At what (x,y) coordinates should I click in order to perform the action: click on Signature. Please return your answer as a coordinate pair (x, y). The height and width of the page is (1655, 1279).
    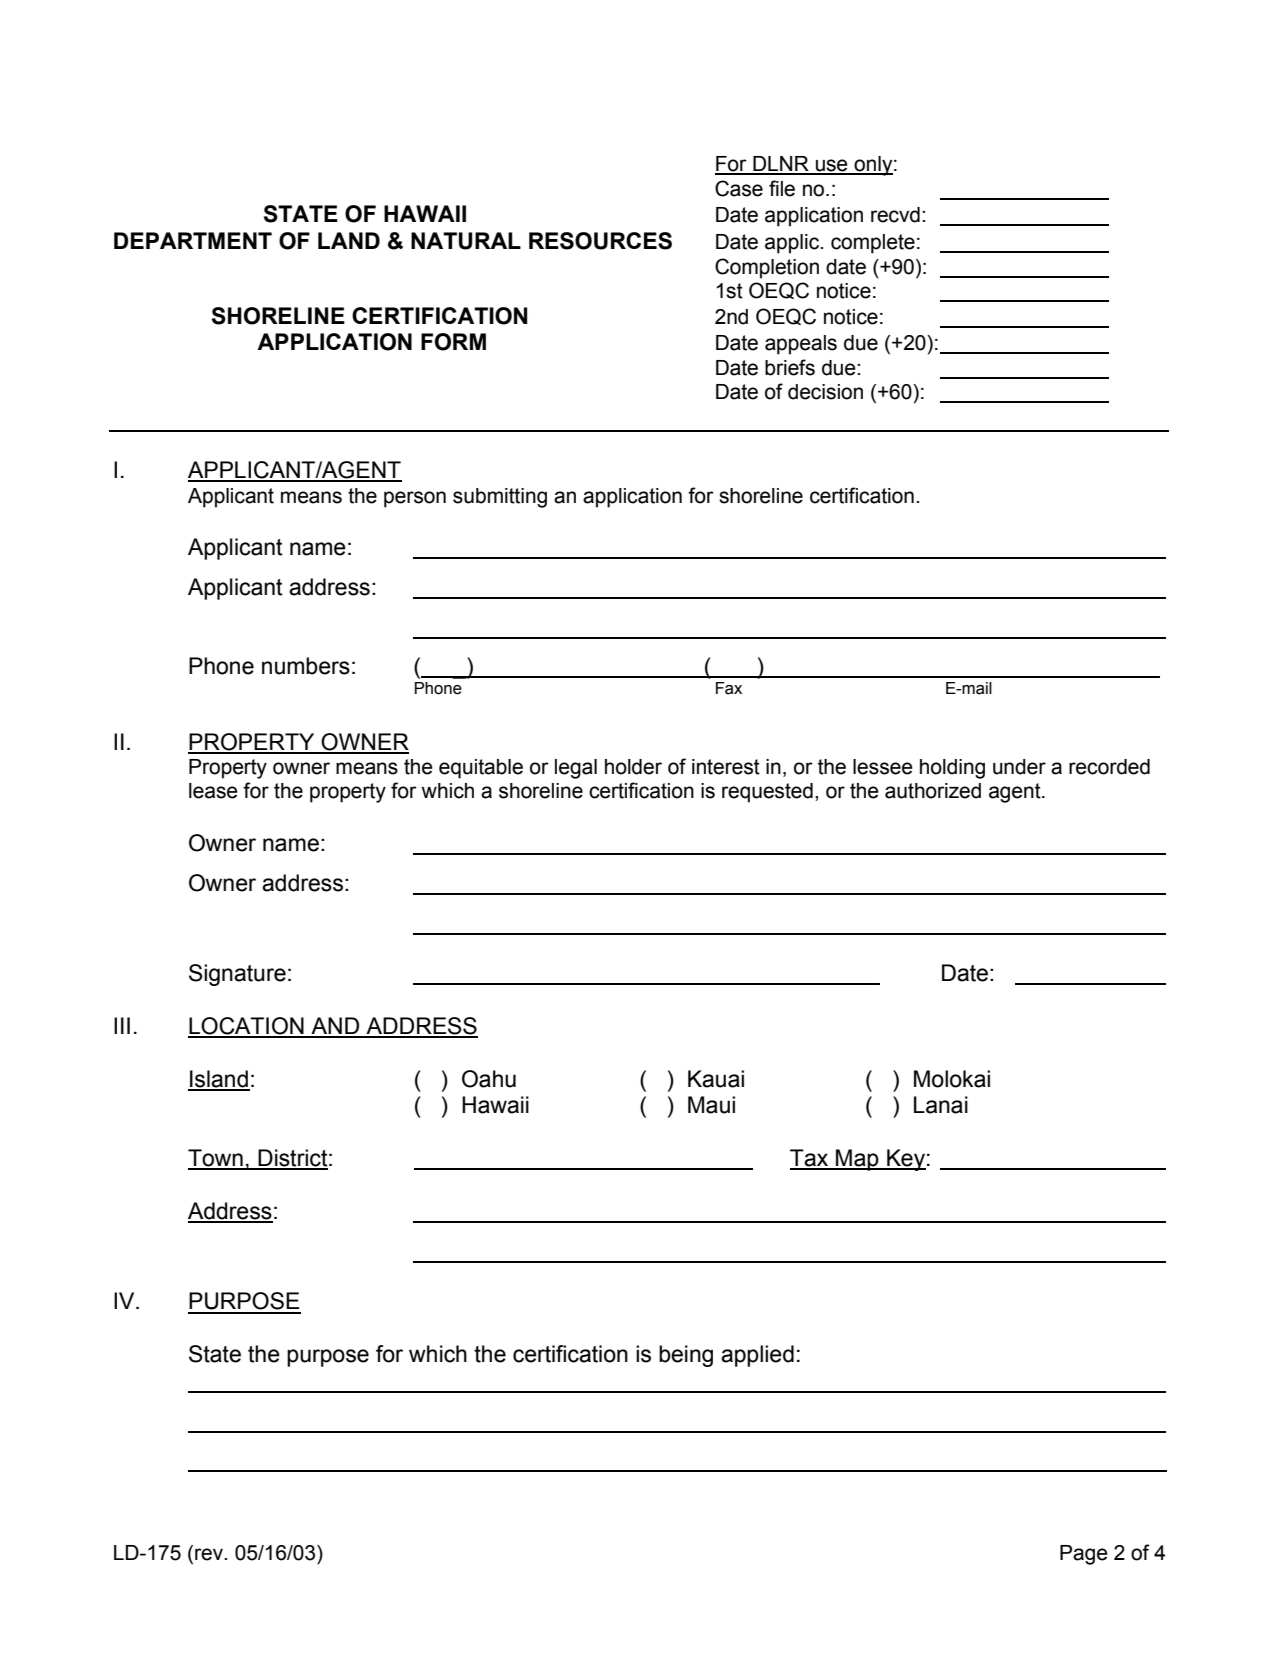
    Looking at the image, I should click on (237, 975).
